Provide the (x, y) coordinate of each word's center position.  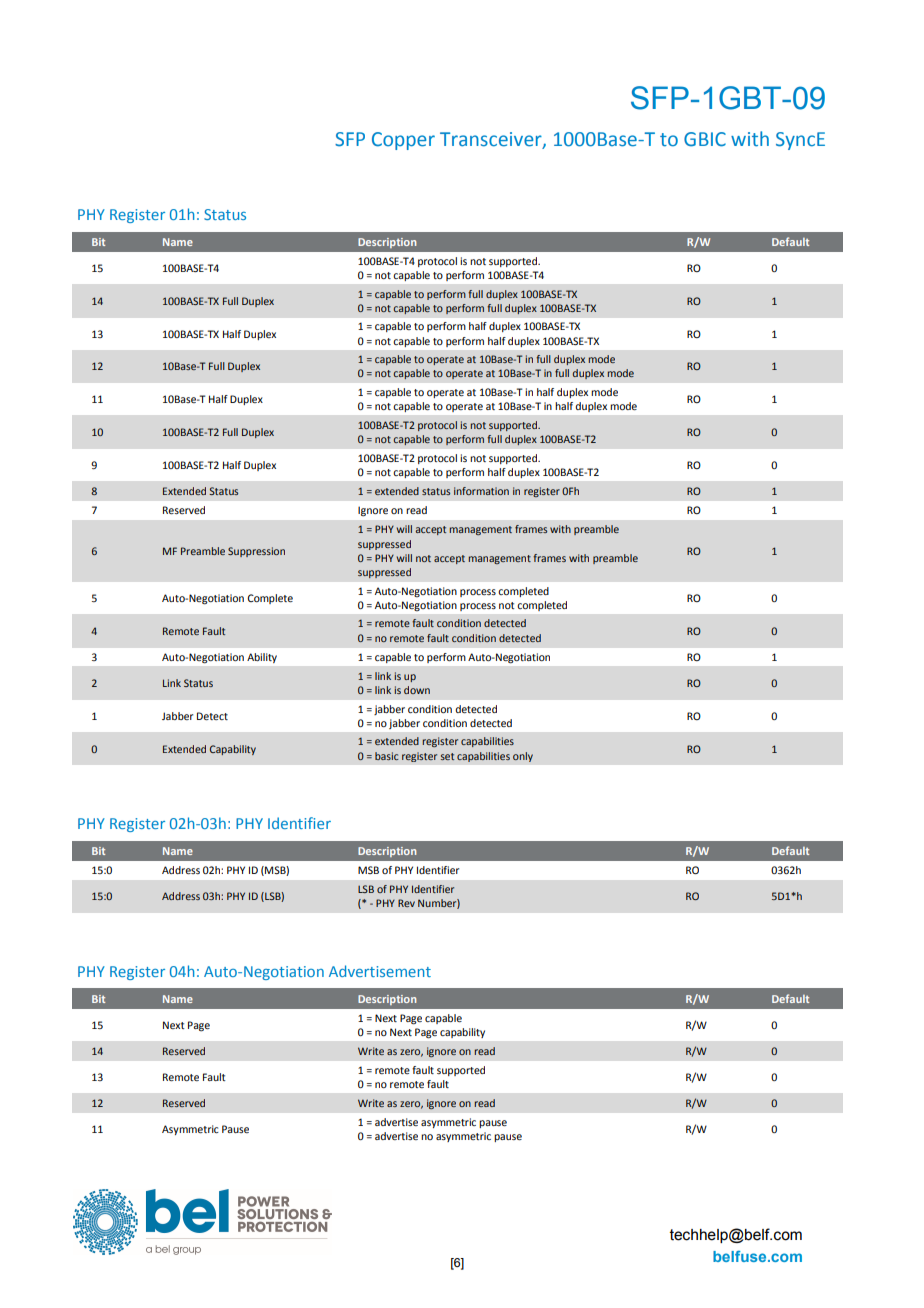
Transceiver (492, 140)
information (481, 491)
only (523, 757)
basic (386, 756)
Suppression (256, 552)
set (447, 756)
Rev (406, 903)
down (417, 690)
